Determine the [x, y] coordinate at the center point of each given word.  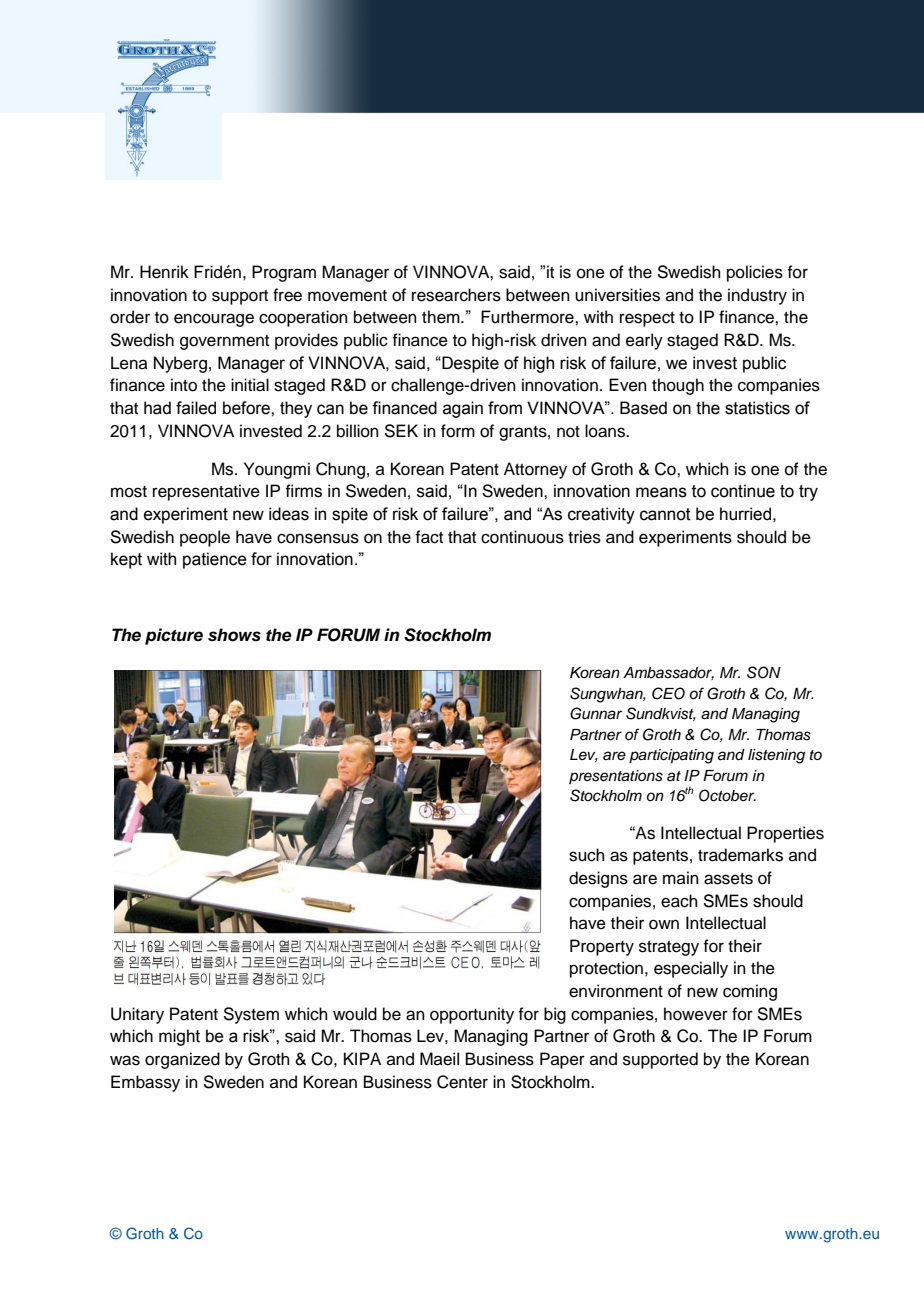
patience [215, 560]
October [727, 795]
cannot [665, 514]
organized [182, 1060]
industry [757, 296]
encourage [214, 320]
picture [174, 636]
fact [429, 537]
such [587, 855]
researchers [456, 295]
